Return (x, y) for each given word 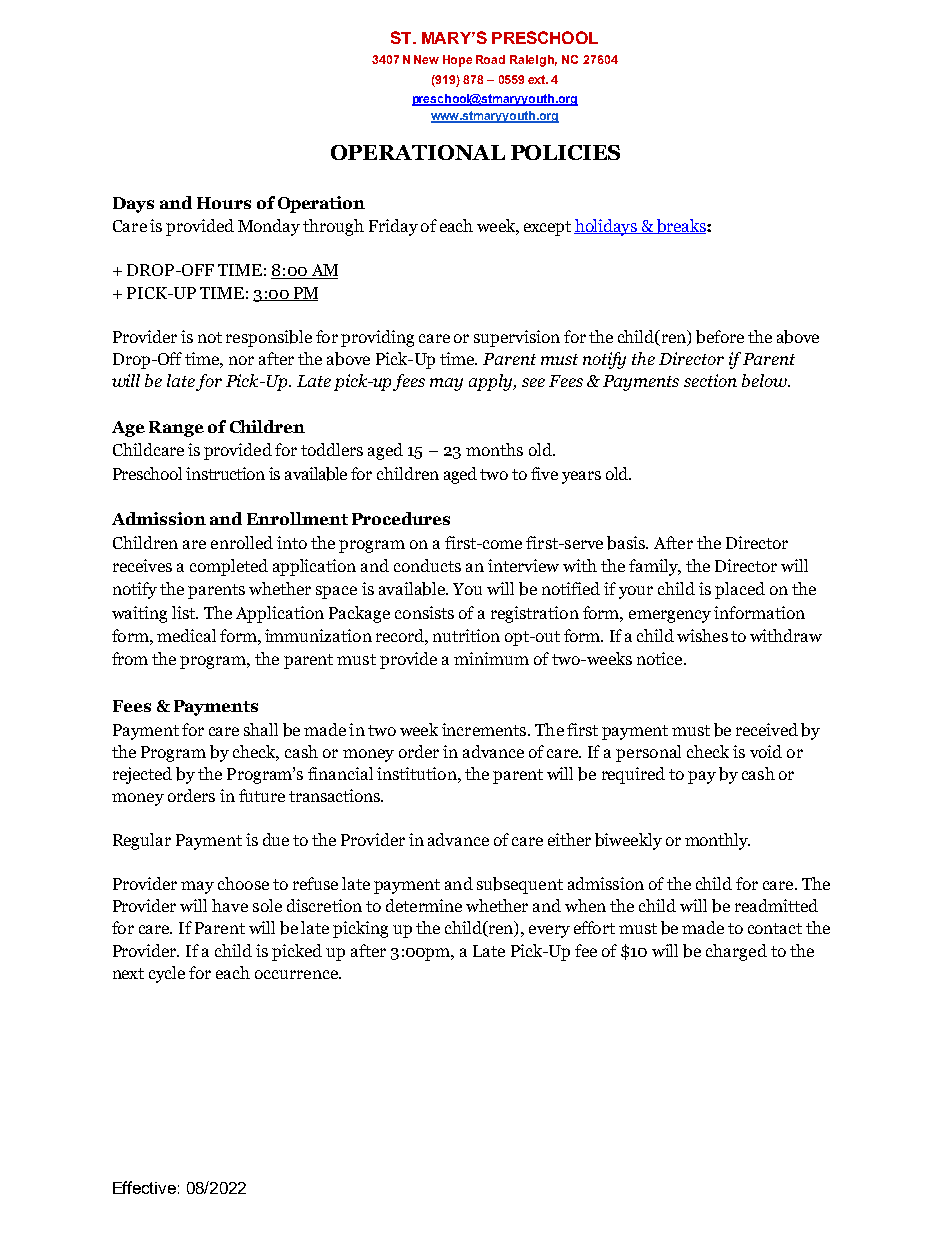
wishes (702, 635)
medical (186, 635)
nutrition (466, 635)
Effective (144, 1187)
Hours (224, 203)
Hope (457, 61)
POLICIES (565, 152)
